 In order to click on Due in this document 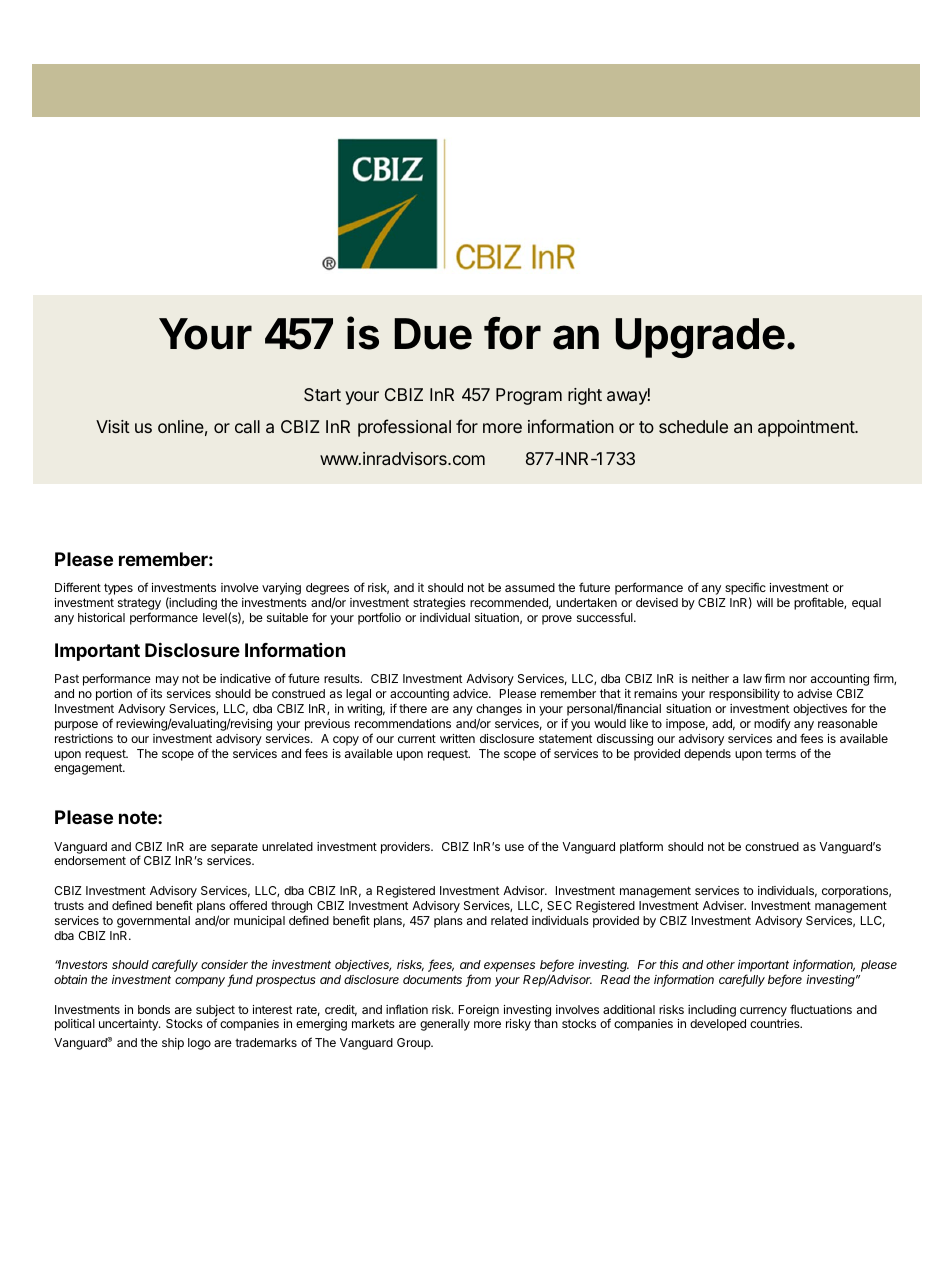, I will do `click(433, 334)`.
